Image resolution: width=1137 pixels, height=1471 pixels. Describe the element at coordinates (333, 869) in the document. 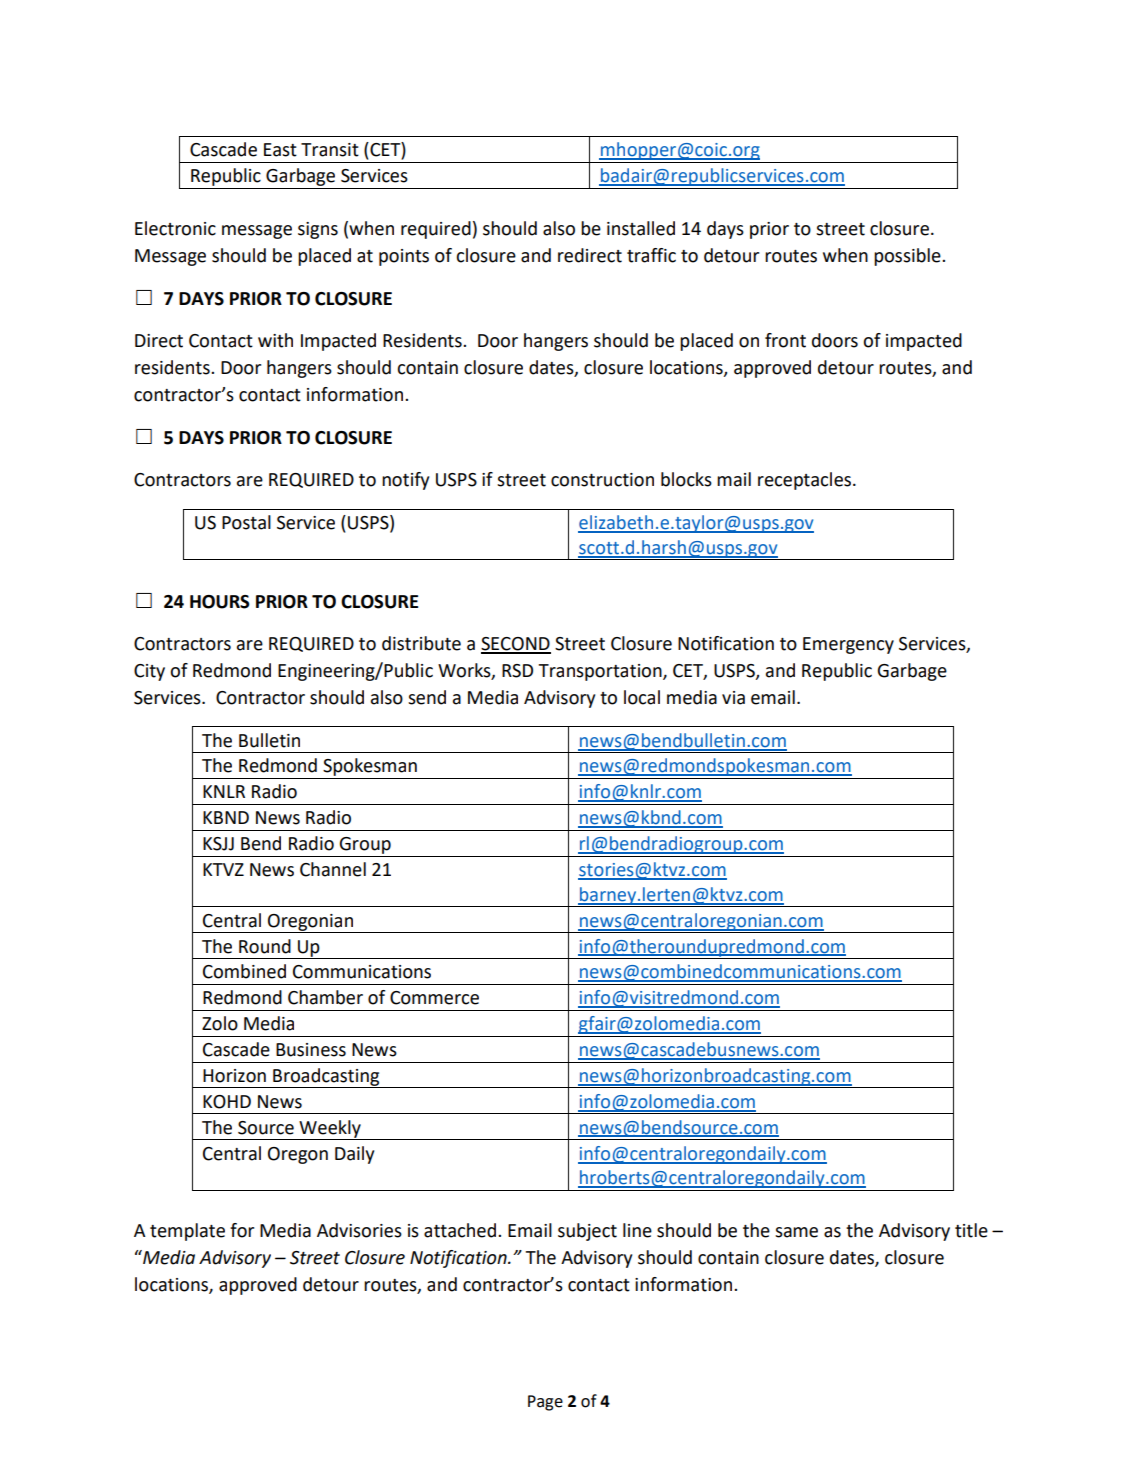

I see `Channel` at that location.
